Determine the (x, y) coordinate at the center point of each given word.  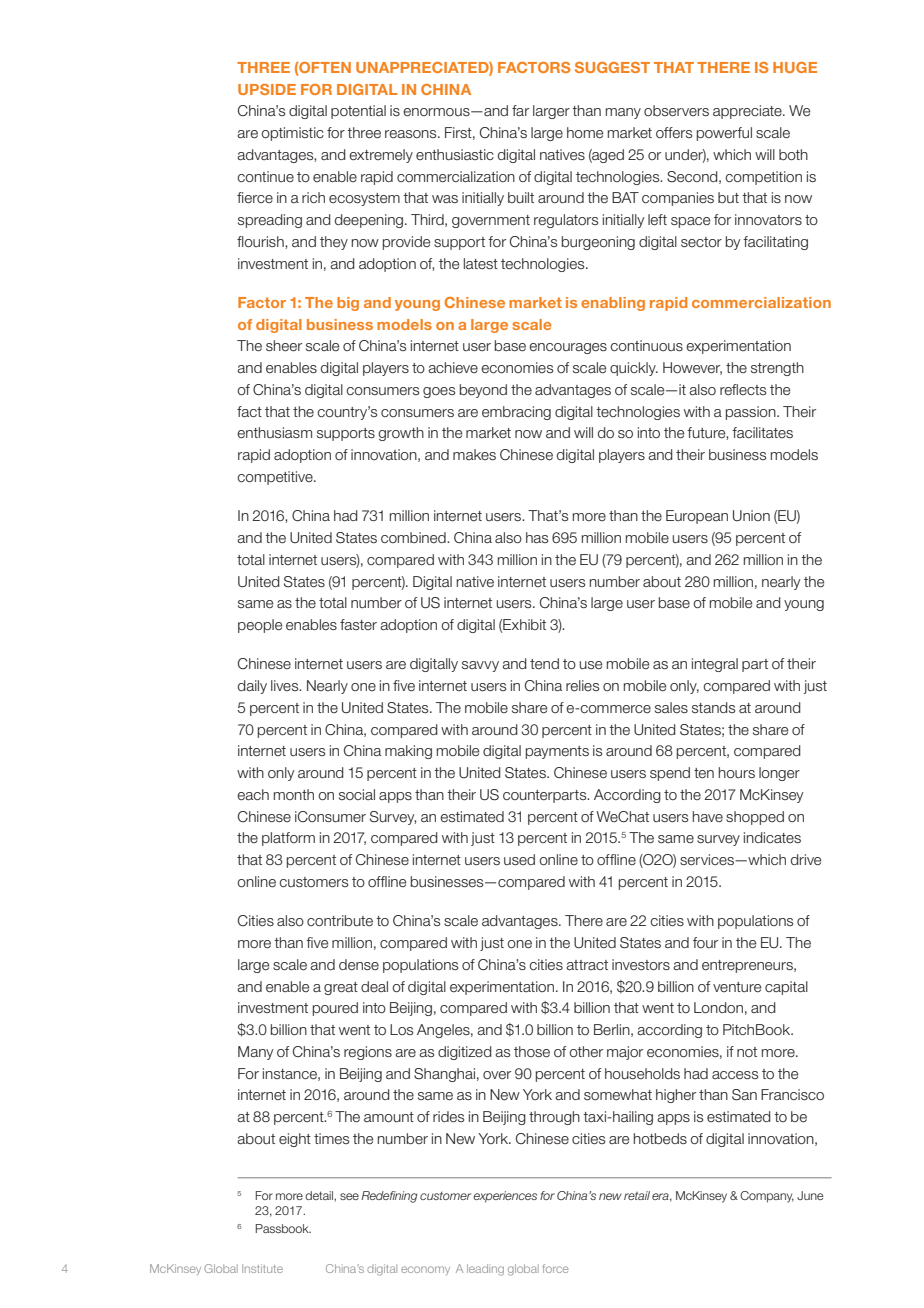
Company (767, 1197)
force (556, 1268)
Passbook (283, 1228)
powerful (724, 134)
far (520, 110)
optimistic (292, 134)
